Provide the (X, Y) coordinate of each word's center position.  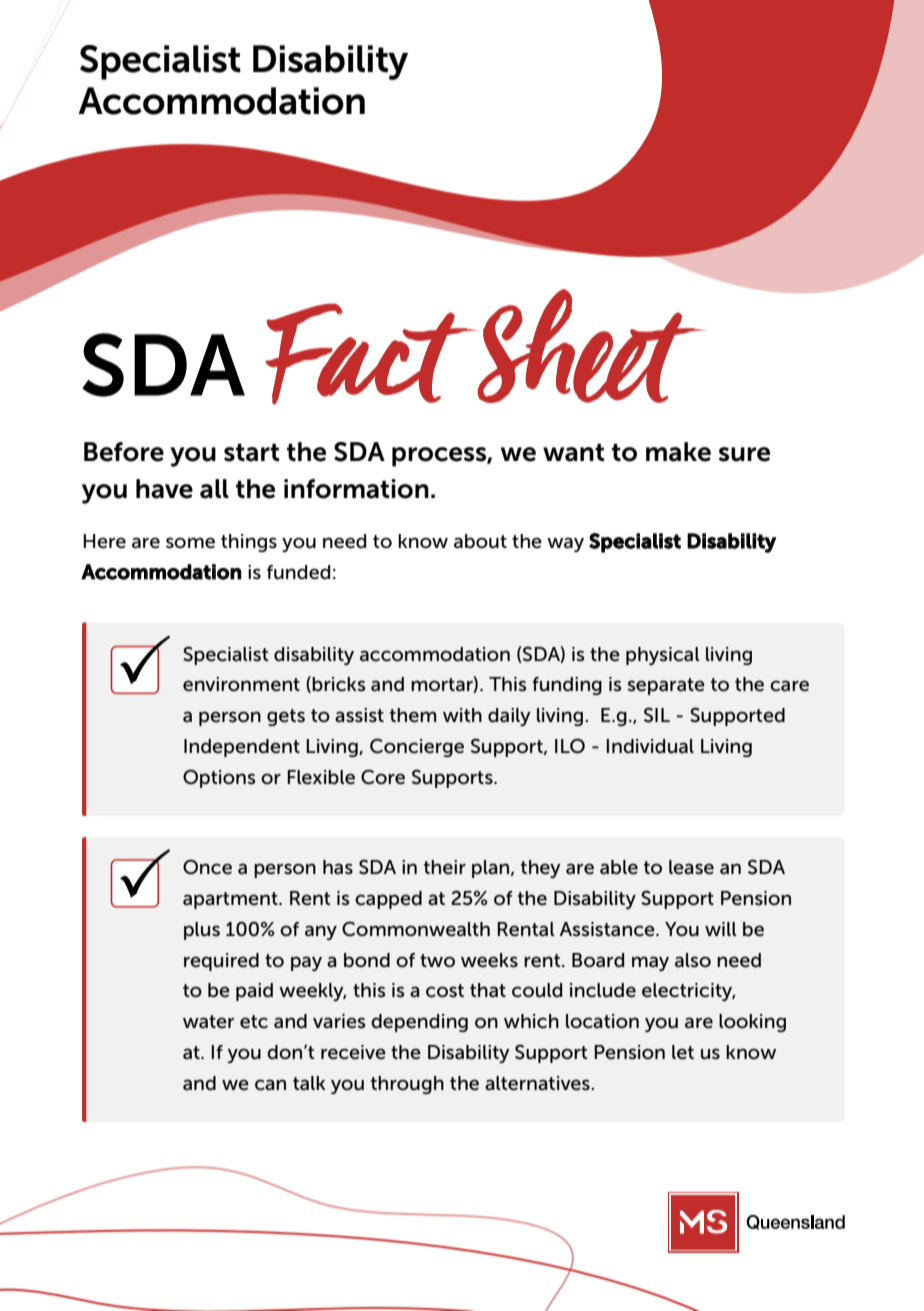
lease (691, 867)
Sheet (590, 346)
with (462, 715)
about (480, 541)
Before (124, 452)
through (407, 1085)
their (445, 867)
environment (241, 684)
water (208, 1022)
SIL (657, 715)
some (190, 543)
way (565, 544)
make (678, 452)
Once (207, 867)
